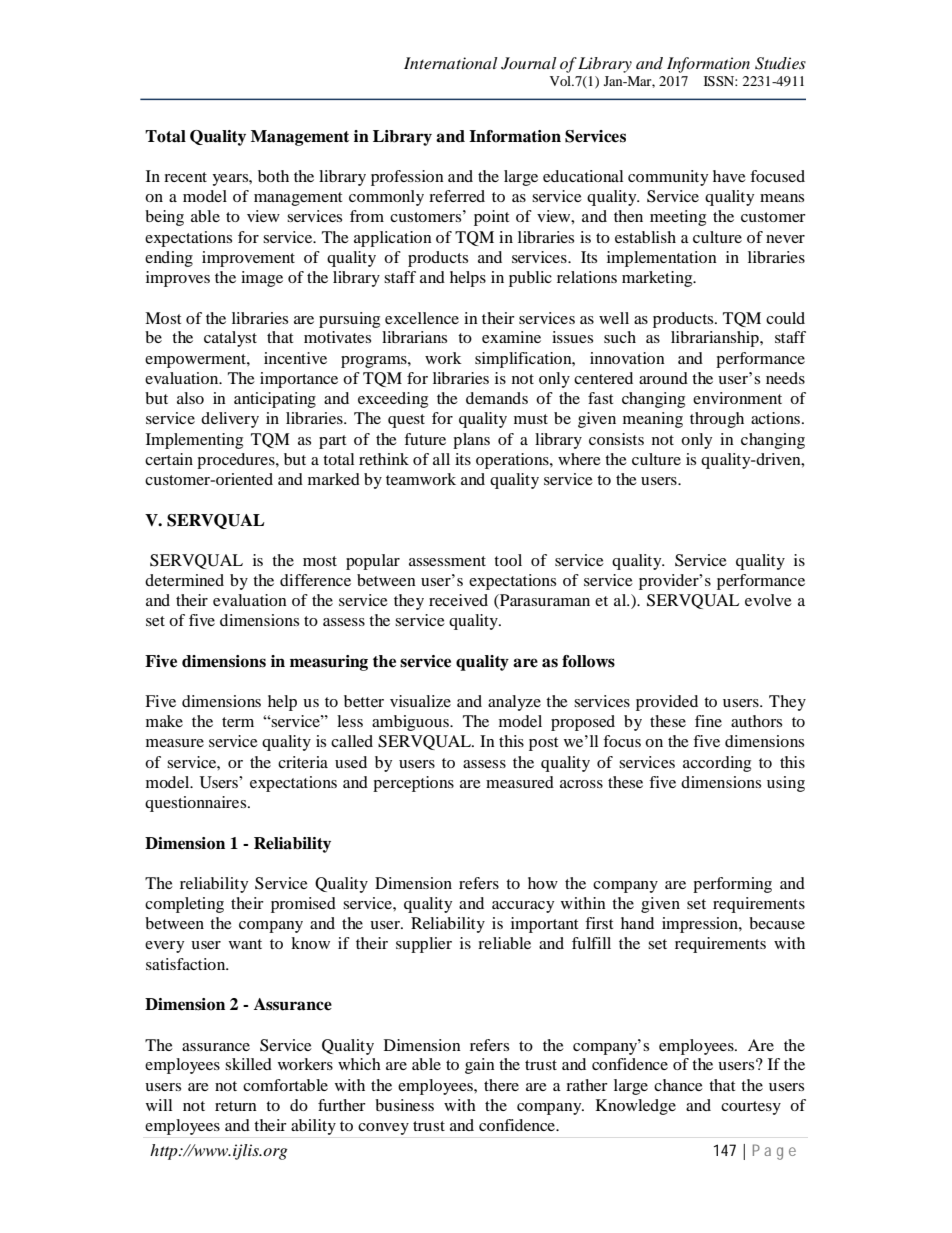 Image resolution: width=952 pixels, height=1233 pixels. What do you see at coordinates (273, 176) in the page?
I see `both` at bounding box center [273, 176].
